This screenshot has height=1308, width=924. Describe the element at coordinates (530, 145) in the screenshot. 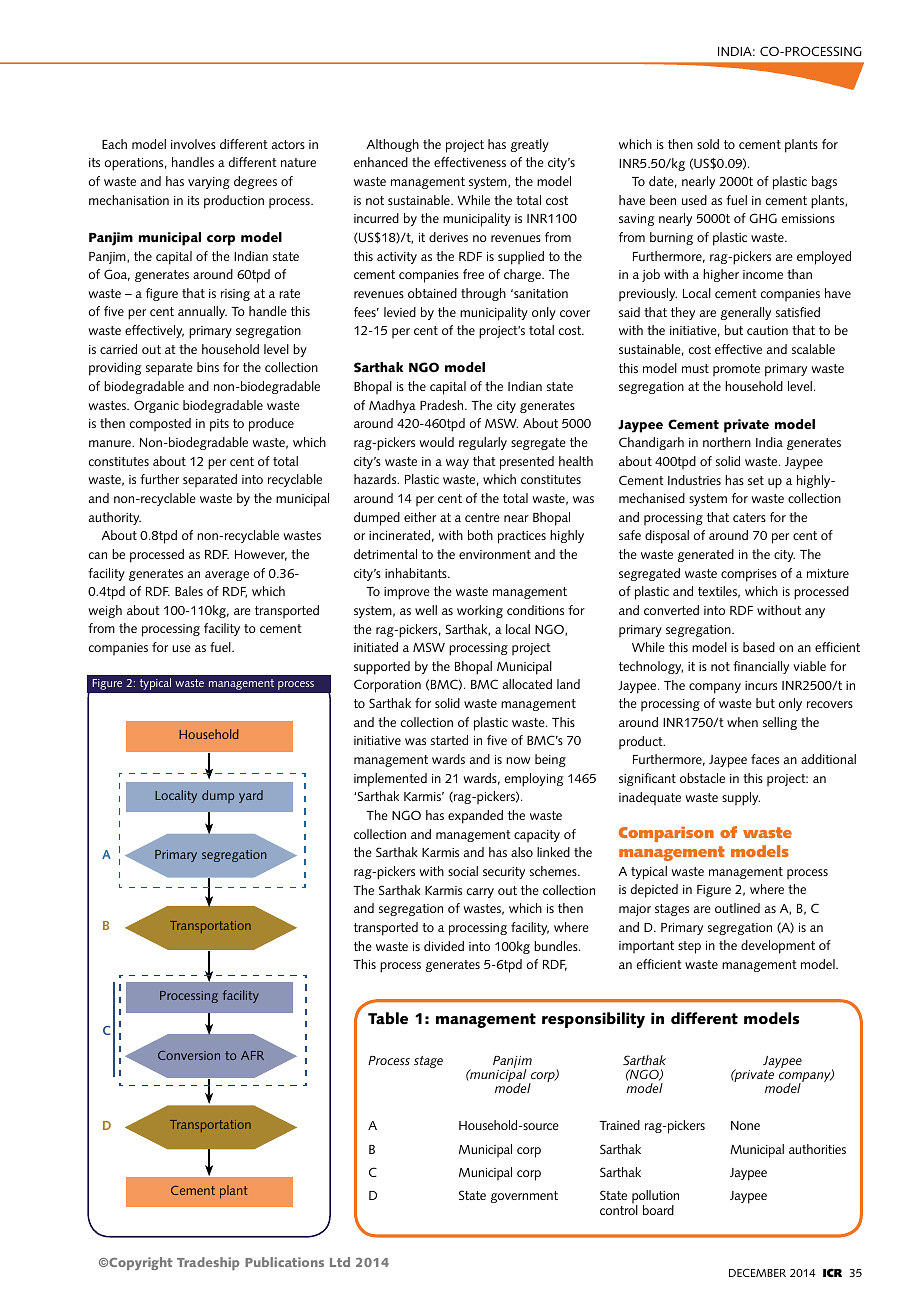

I see `greatly` at that location.
